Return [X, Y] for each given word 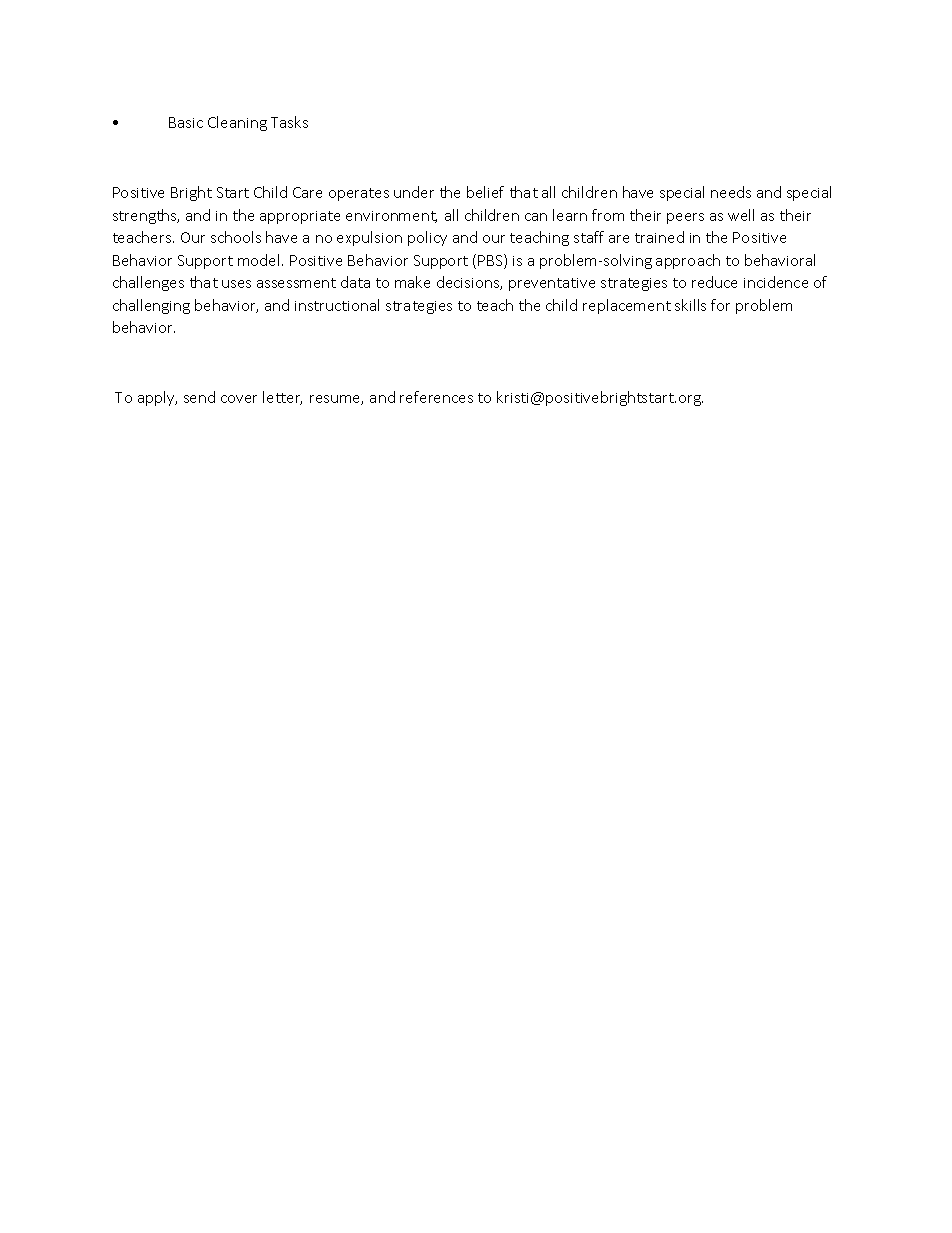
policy [427, 238]
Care [307, 192]
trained [659, 237]
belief [485, 192]
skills [690, 305]
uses [236, 284]
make [412, 282]
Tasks [289, 122]
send [199, 397]
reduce [714, 282]
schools [236, 237]
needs [731, 192]
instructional [337, 305]
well [741, 215]
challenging [151, 306]
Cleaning [237, 123]
